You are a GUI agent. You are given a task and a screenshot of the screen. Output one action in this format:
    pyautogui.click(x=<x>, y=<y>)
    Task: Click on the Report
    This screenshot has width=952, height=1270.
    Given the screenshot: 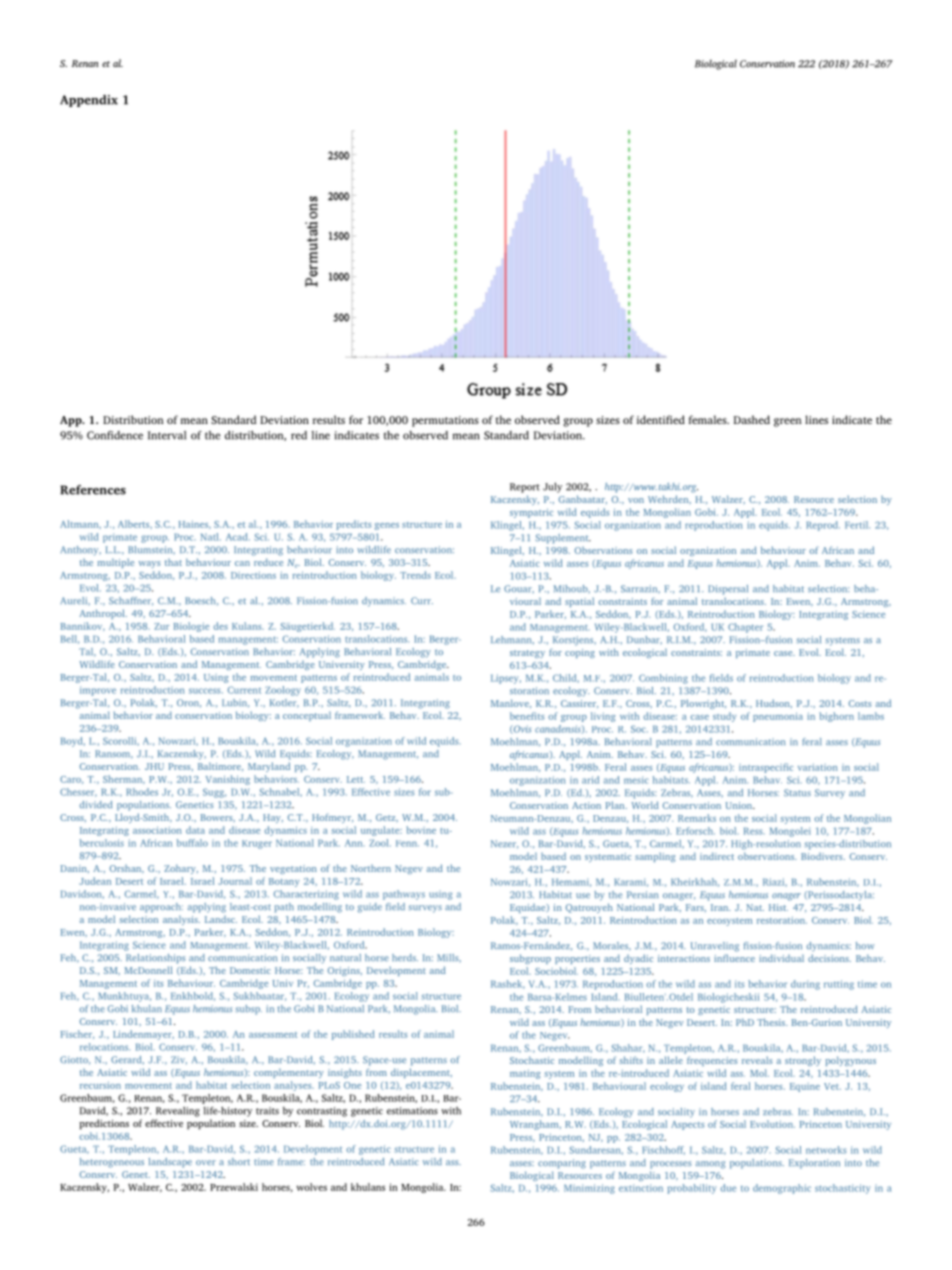 What is the action you would take?
    pyautogui.click(x=525, y=488)
